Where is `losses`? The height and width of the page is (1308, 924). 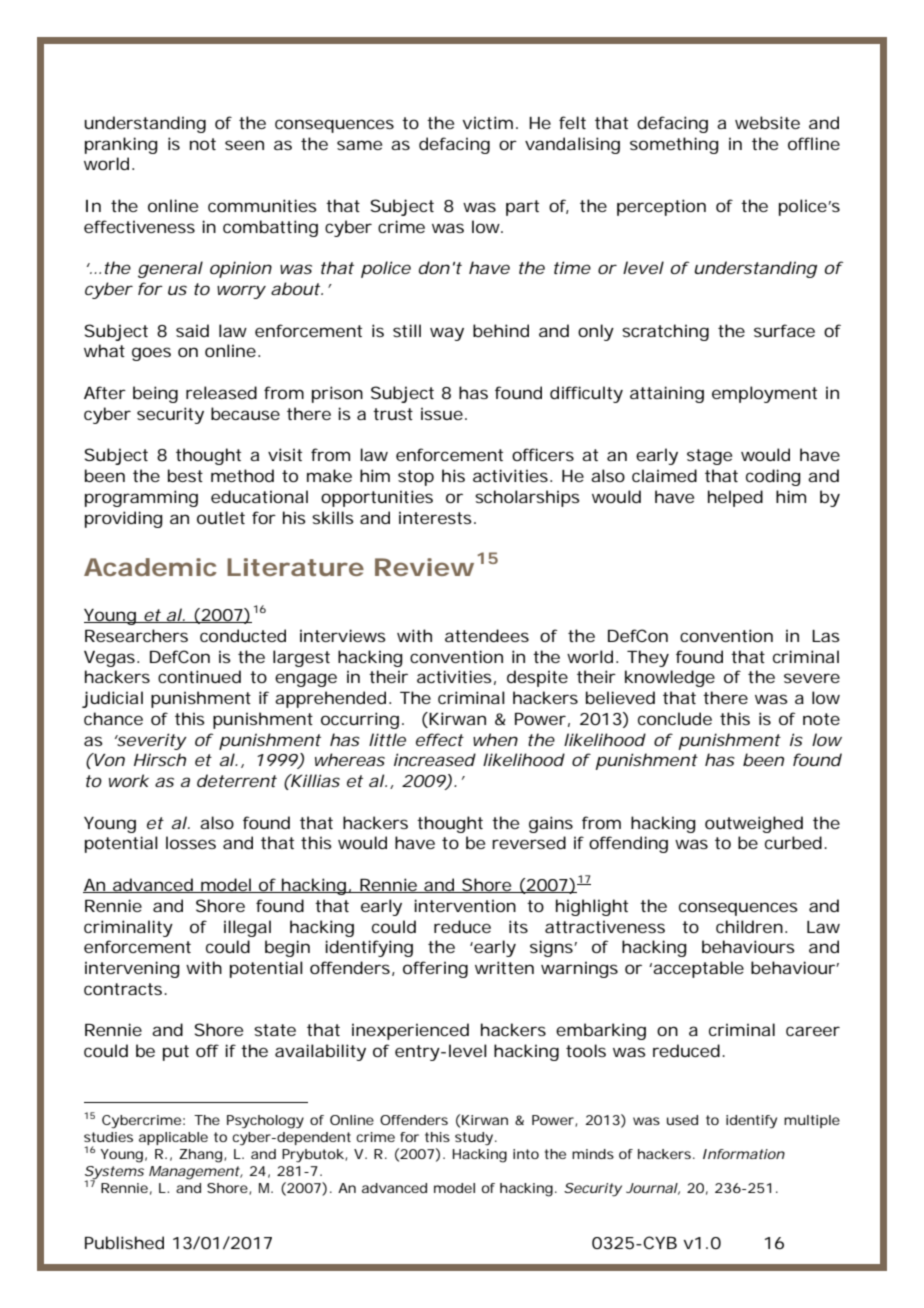 losses is located at coordinates (191, 842).
